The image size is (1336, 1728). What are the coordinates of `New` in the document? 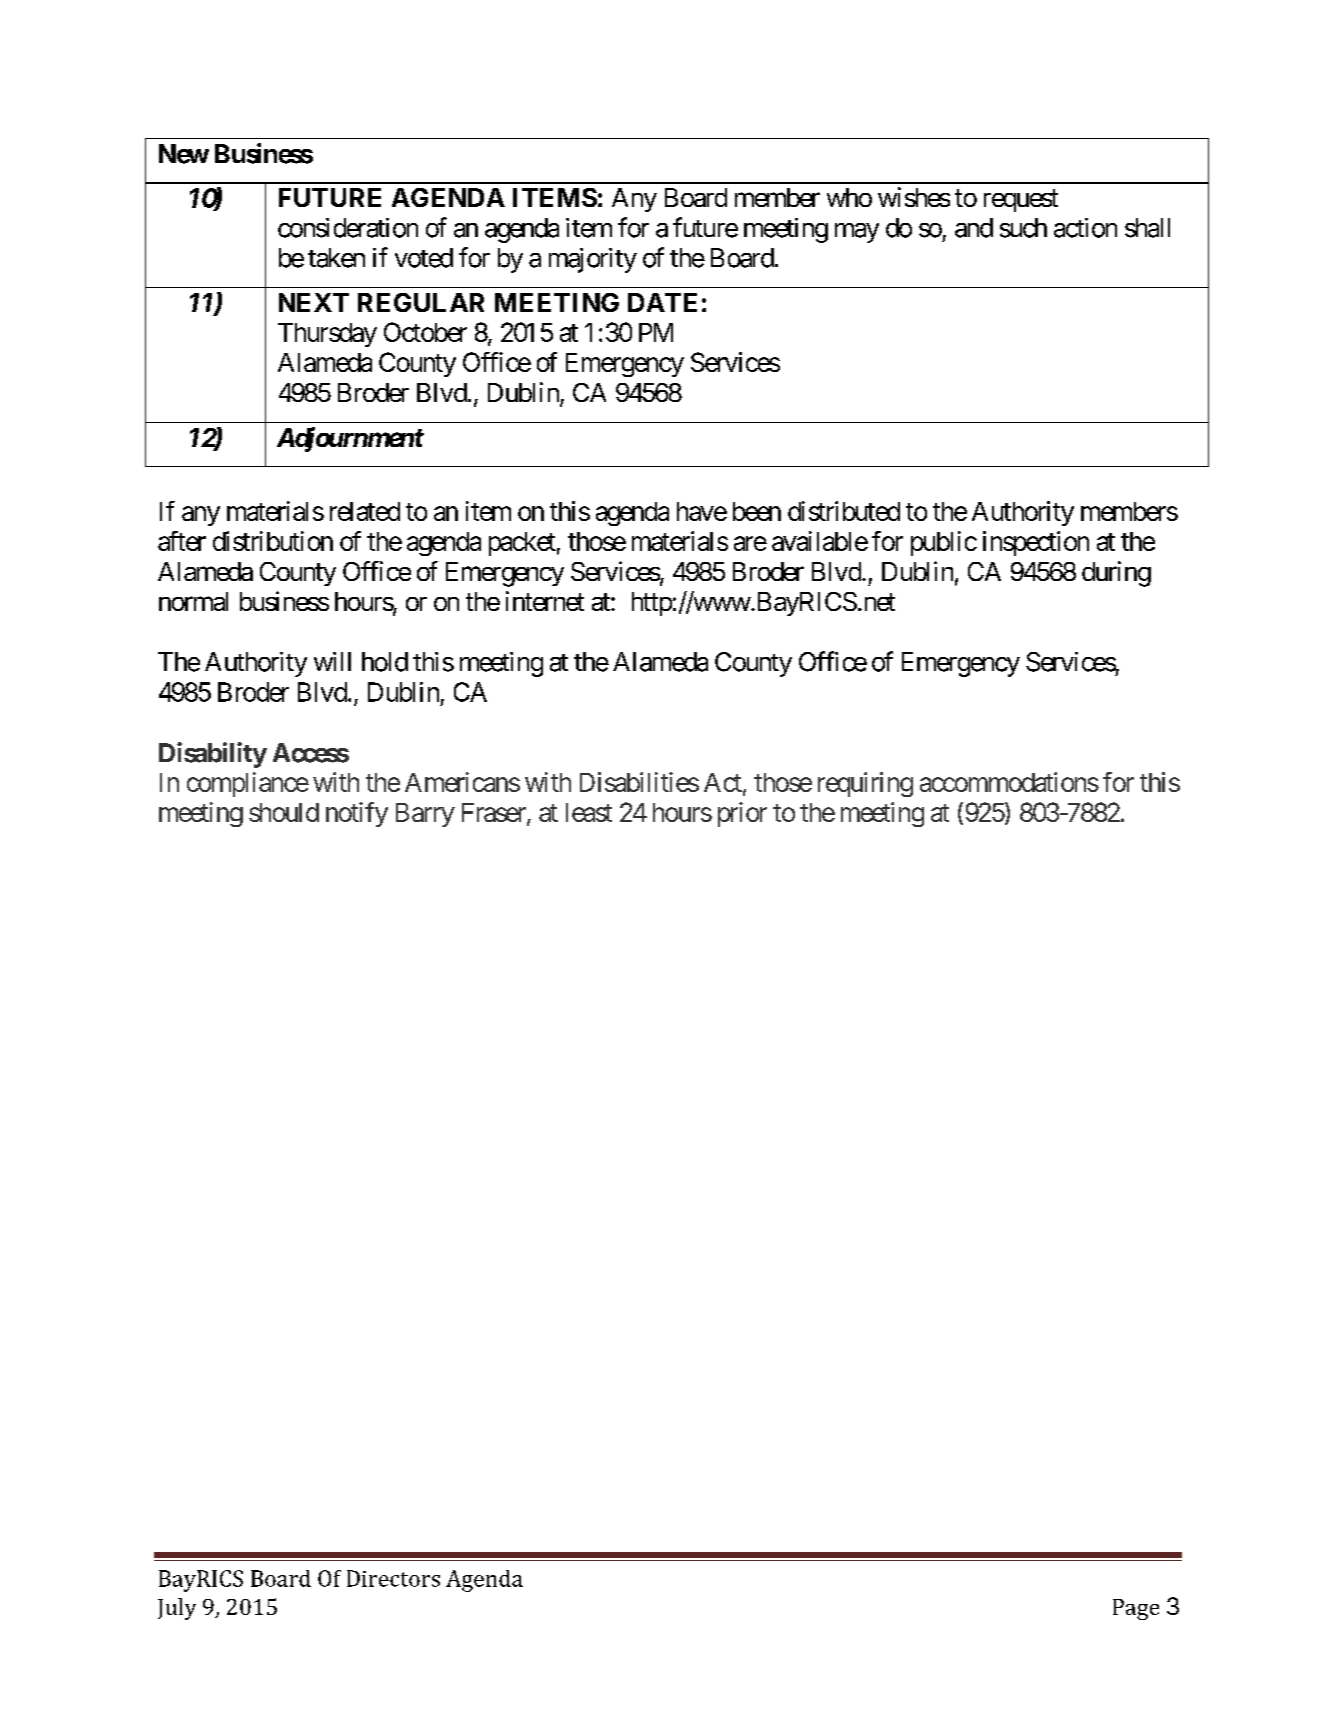 It's located at (184, 154).
